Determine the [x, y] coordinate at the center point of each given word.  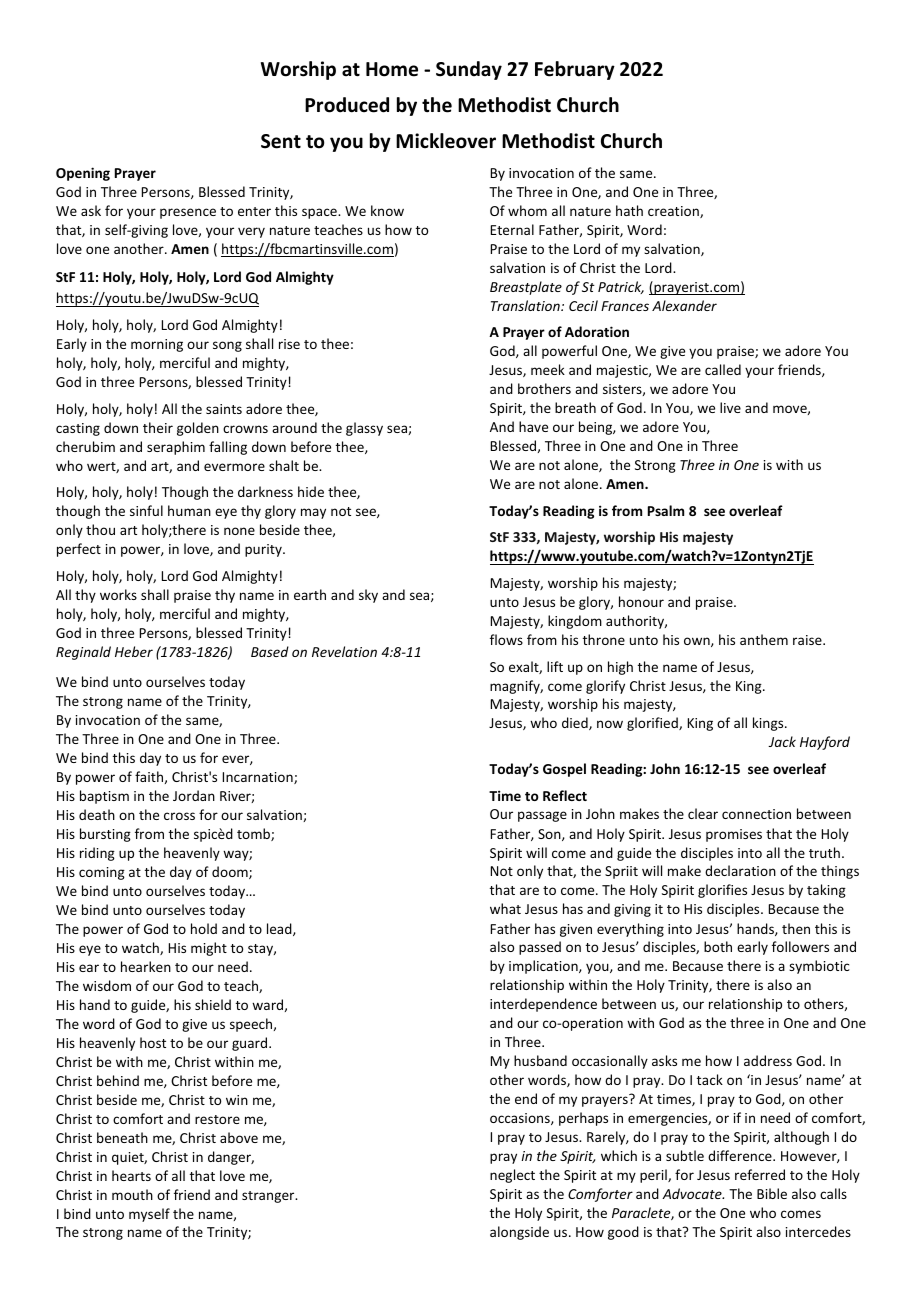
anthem [764, 639]
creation [674, 212]
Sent [281, 141]
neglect [512, 1176]
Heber [134, 651]
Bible [772, 1193]
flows [506, 639]
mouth [132, 1194]
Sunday [469, 70]
